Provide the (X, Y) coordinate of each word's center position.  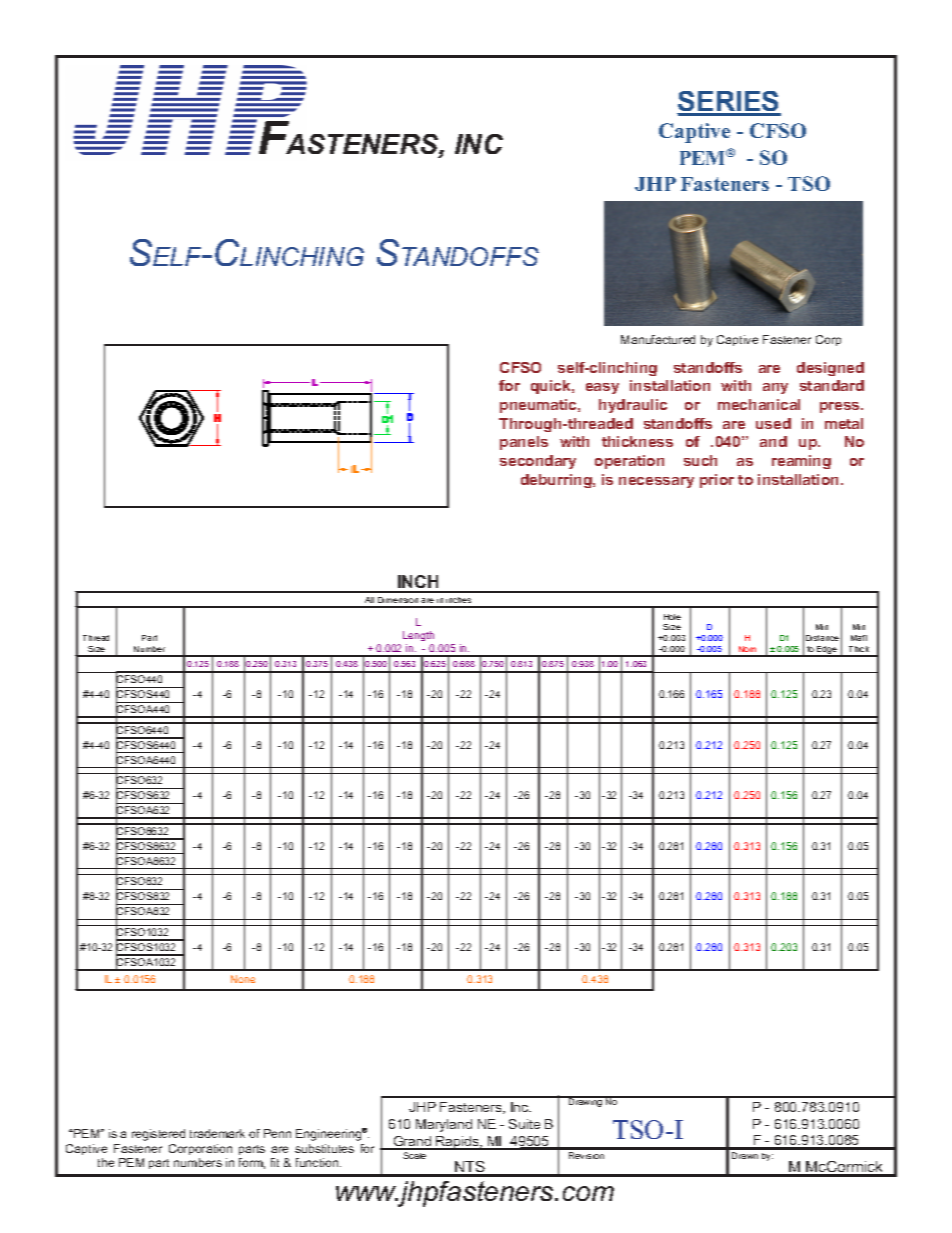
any (775, 388)
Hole (672, 617)
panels (524, 443)
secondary (538, 462)
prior (717, 481)
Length (418, 636)
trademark (217, 1133)
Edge (827, 651)
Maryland (444, 1125)
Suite (524, 1124)
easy (602, 388)
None (243, 979)
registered (158, 1135)
